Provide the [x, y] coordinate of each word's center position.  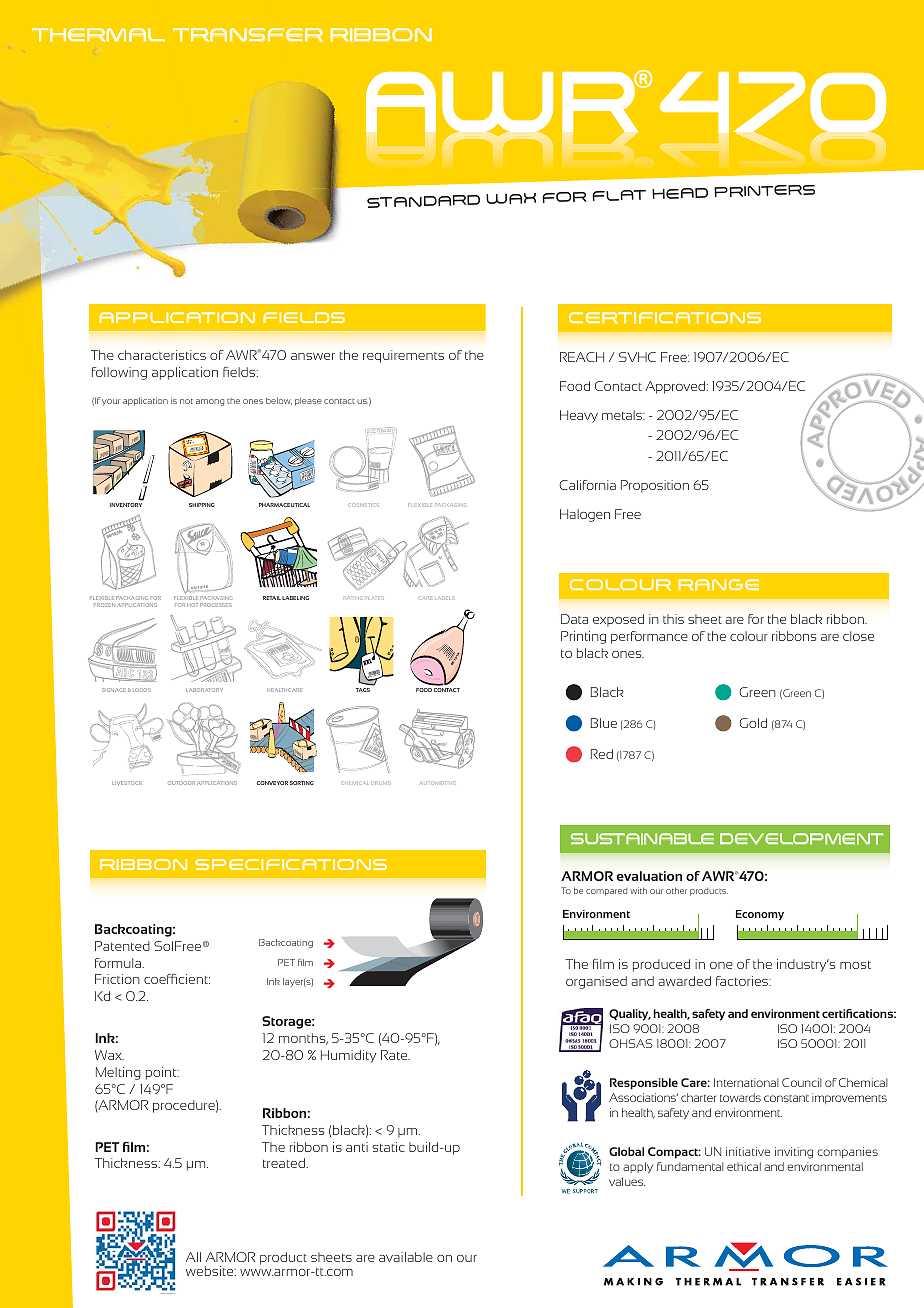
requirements [403, 356]
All [193, 1257]
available [406, 1257]
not [186, 401]
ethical [744, 1166]
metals [623, 415]
